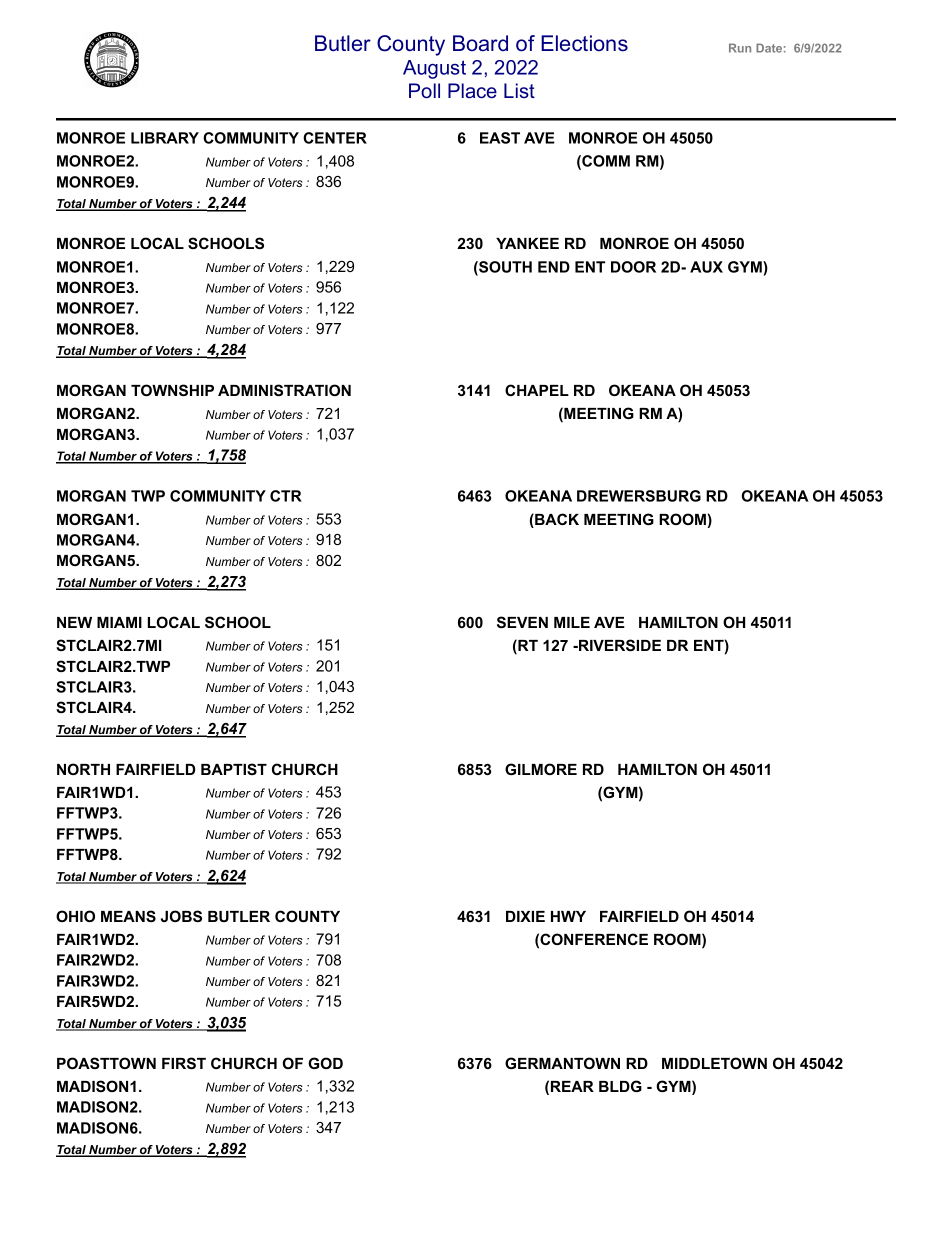 The height and width of the screenshot is (1233, 952). Describe the element at coordinates (584, 43) in the screenshot. I see `Elections` at that location.
